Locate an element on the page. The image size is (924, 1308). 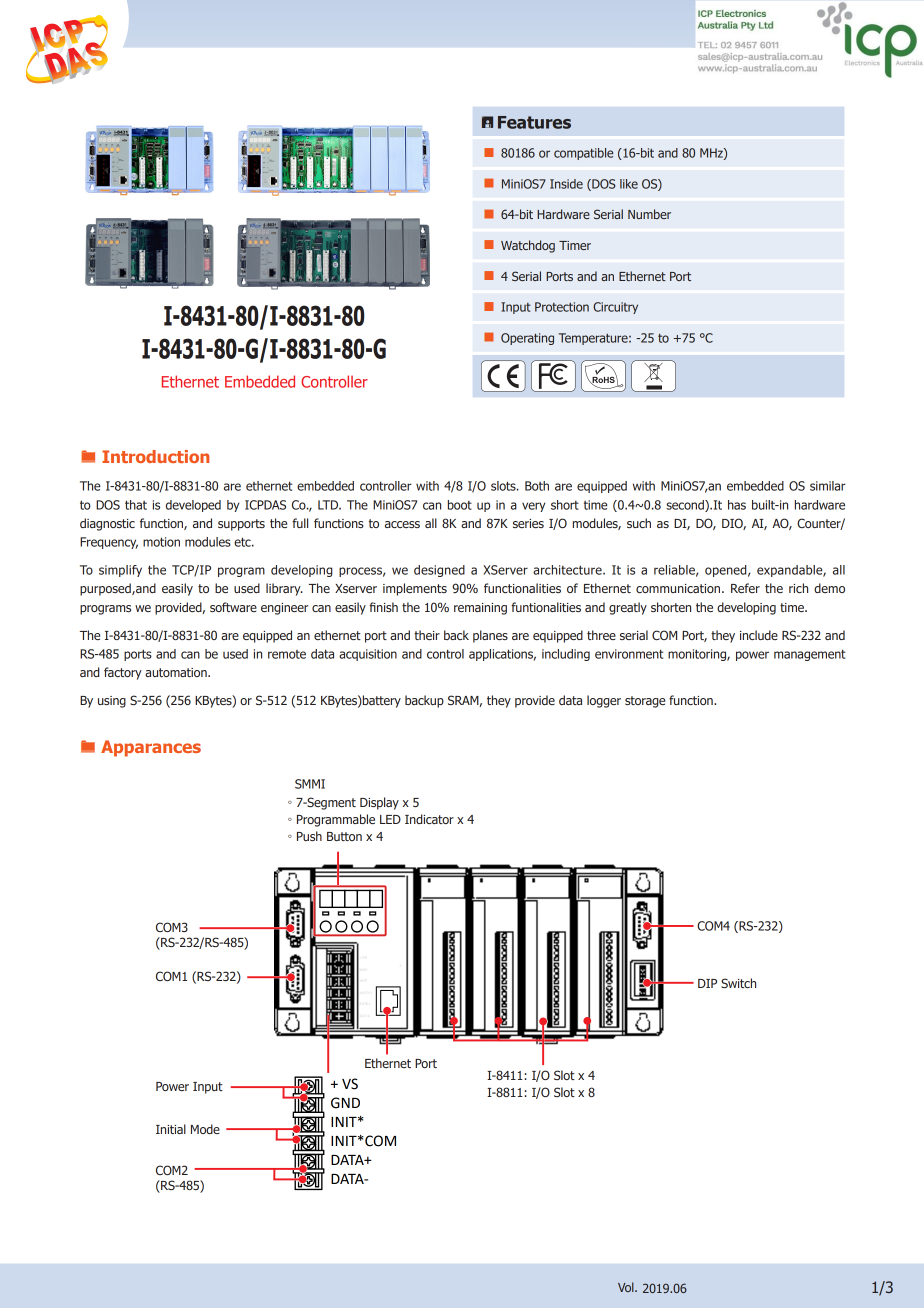
has is located at coordinates (737, 505).
